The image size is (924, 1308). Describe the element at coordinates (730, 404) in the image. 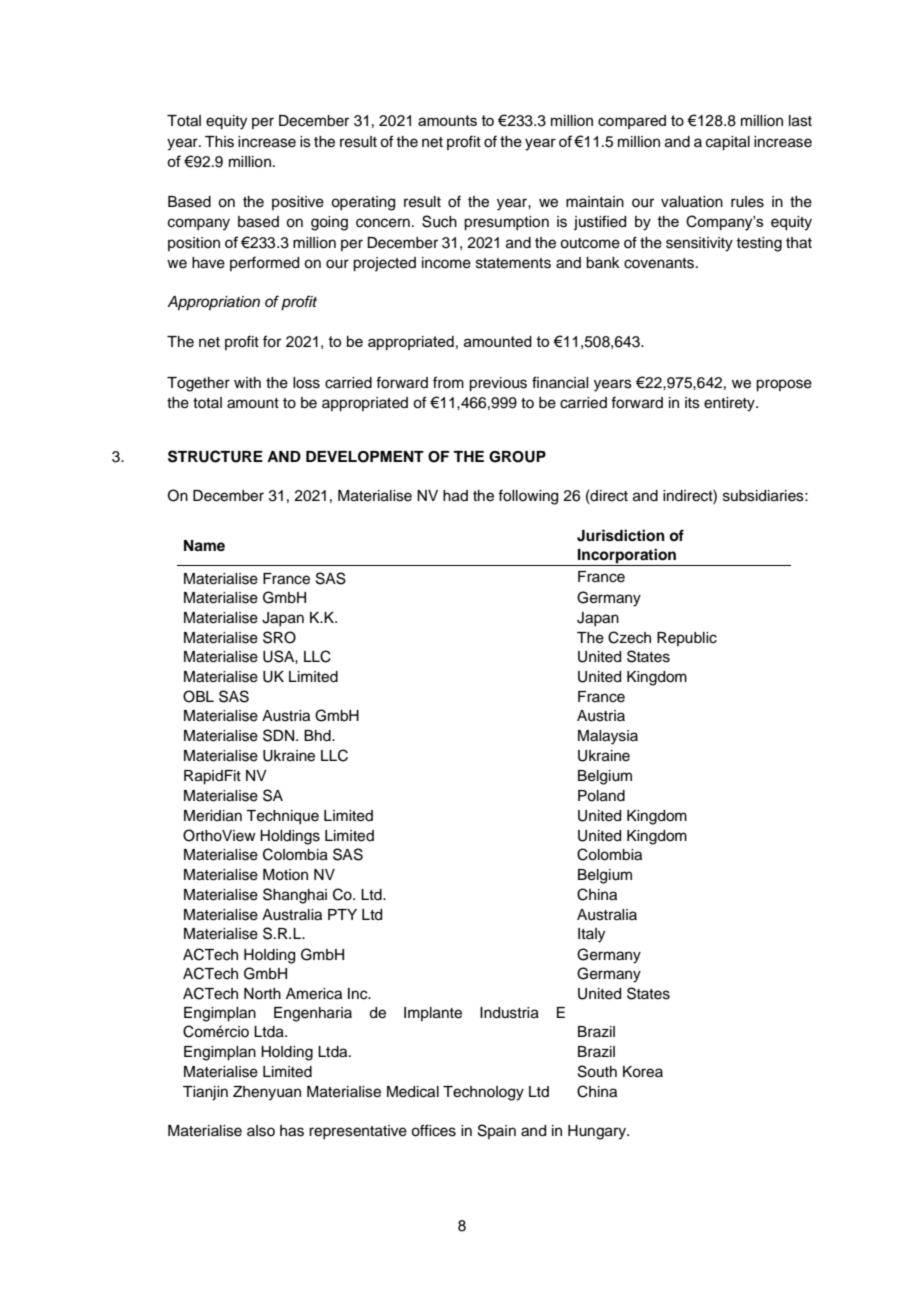

I see `entirety` at that location.
